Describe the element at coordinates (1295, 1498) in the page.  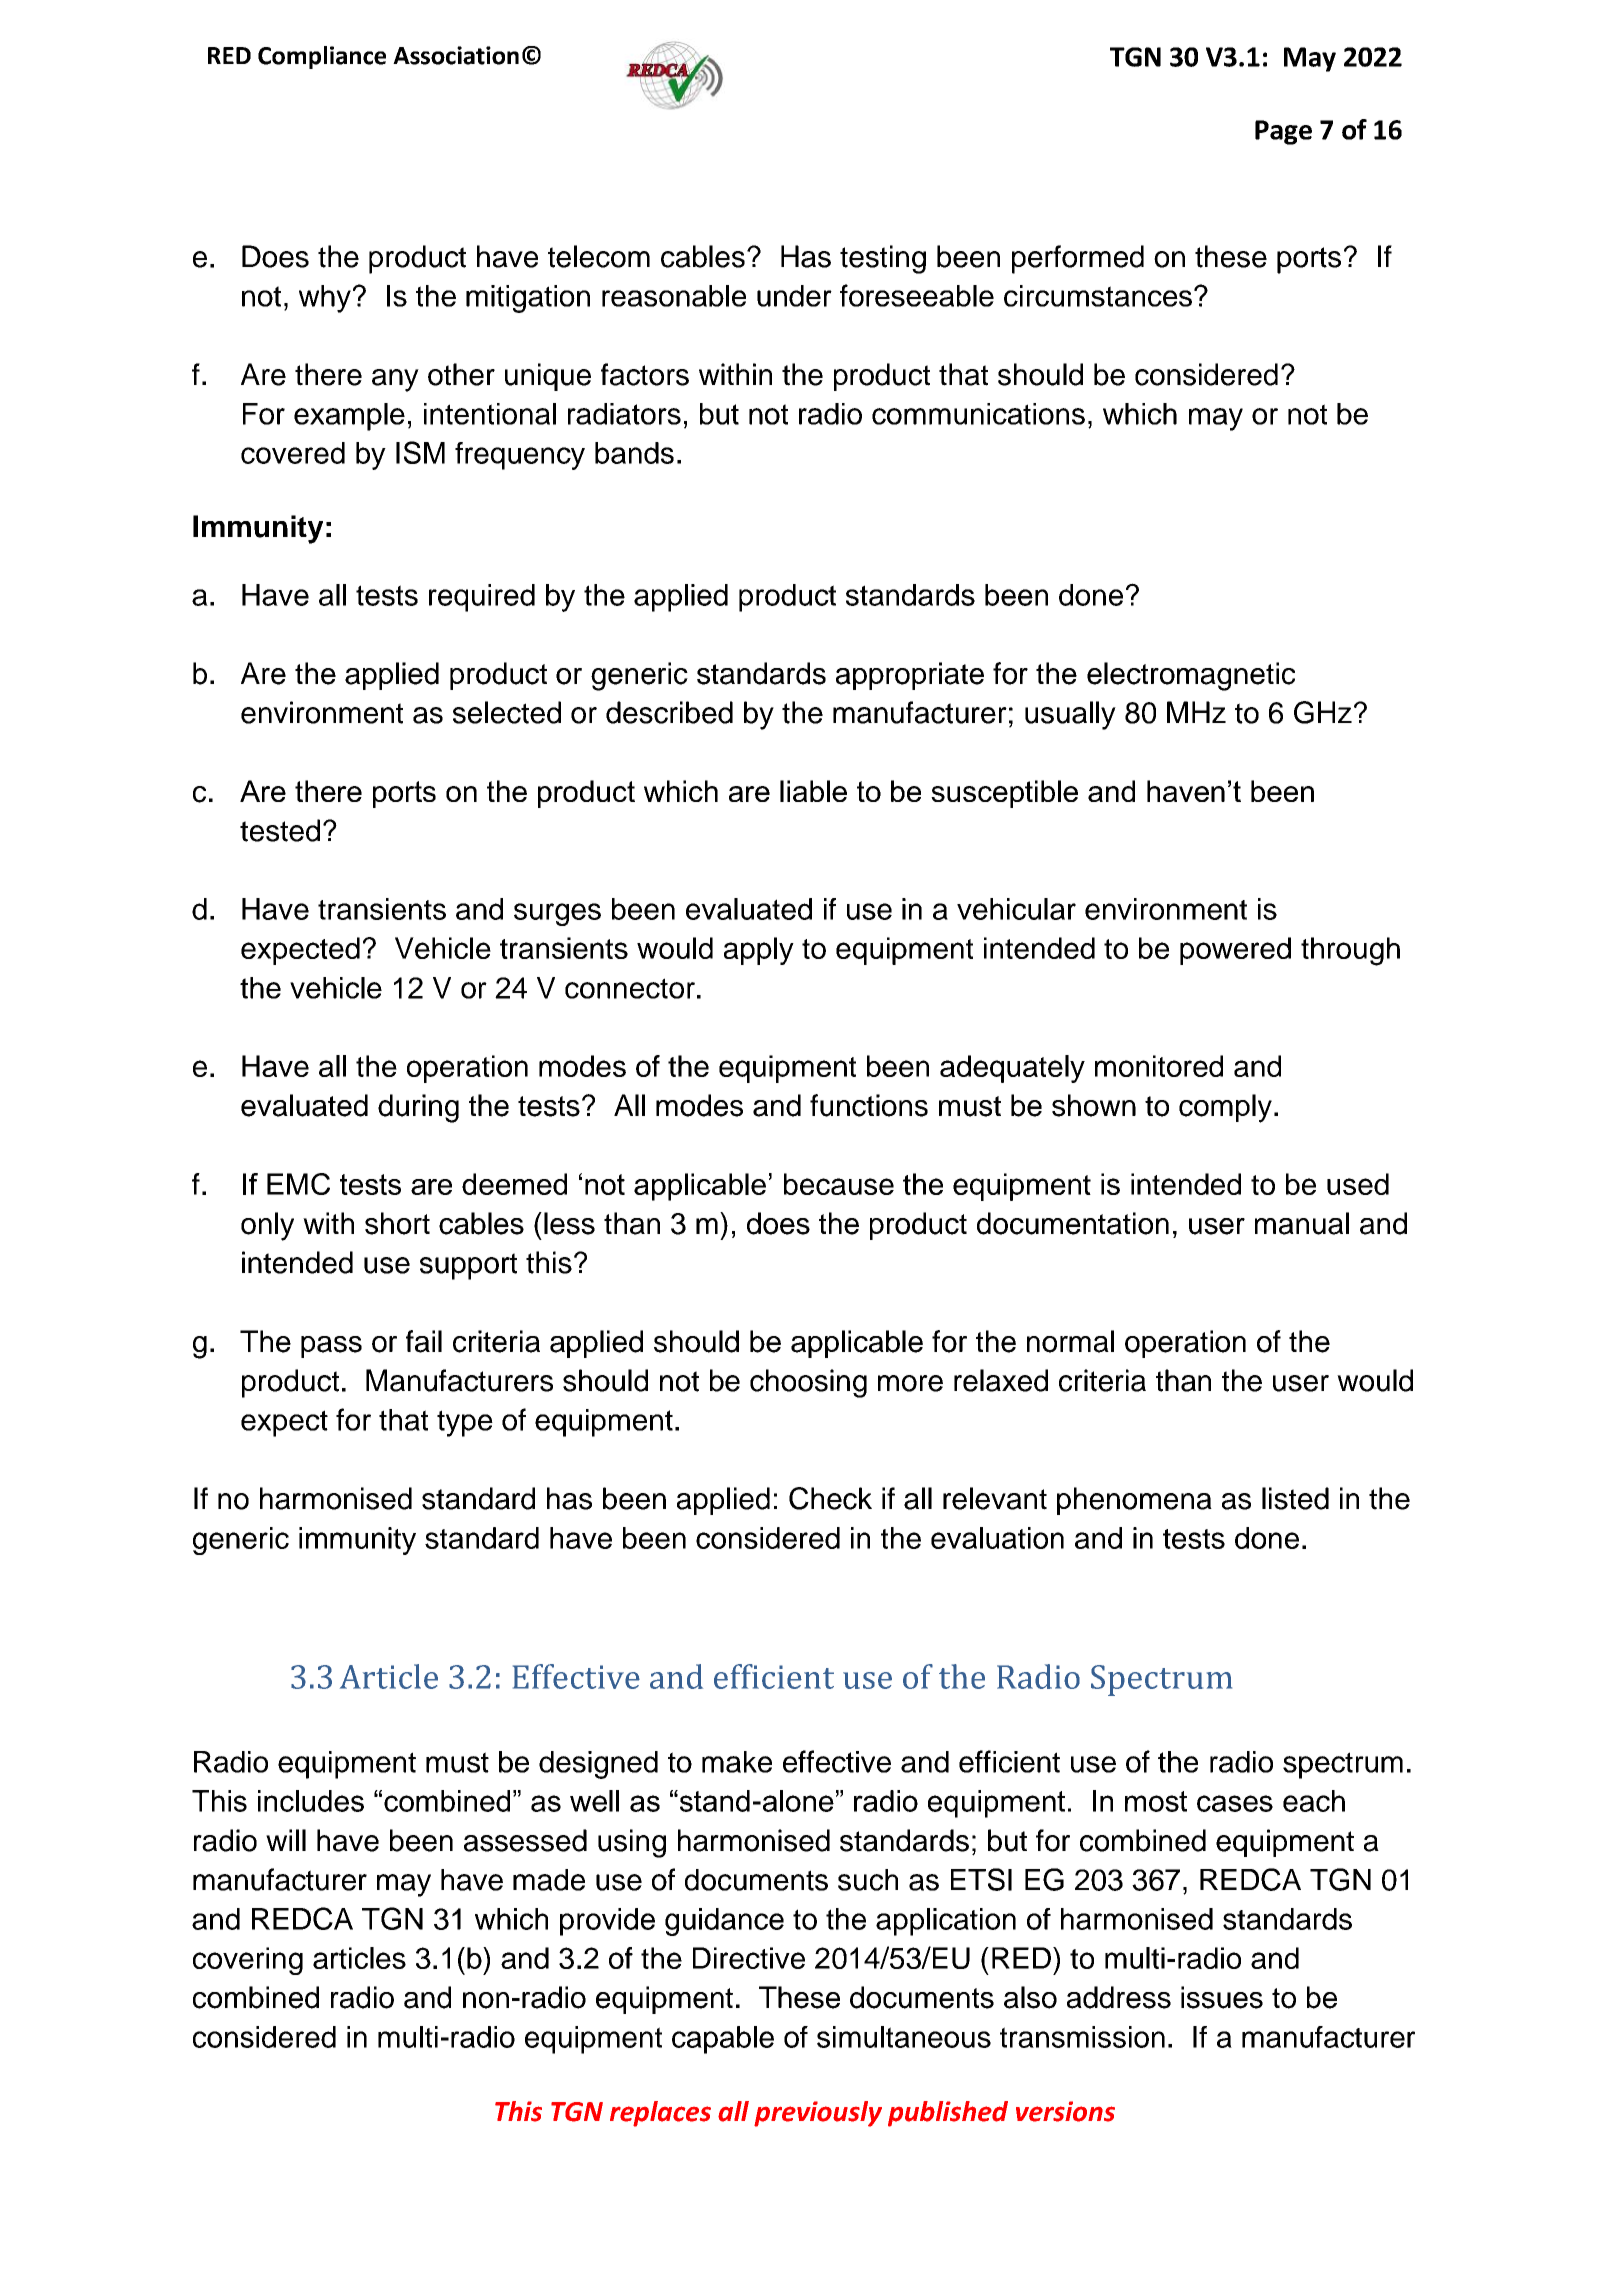
I see `listed` at that location.
